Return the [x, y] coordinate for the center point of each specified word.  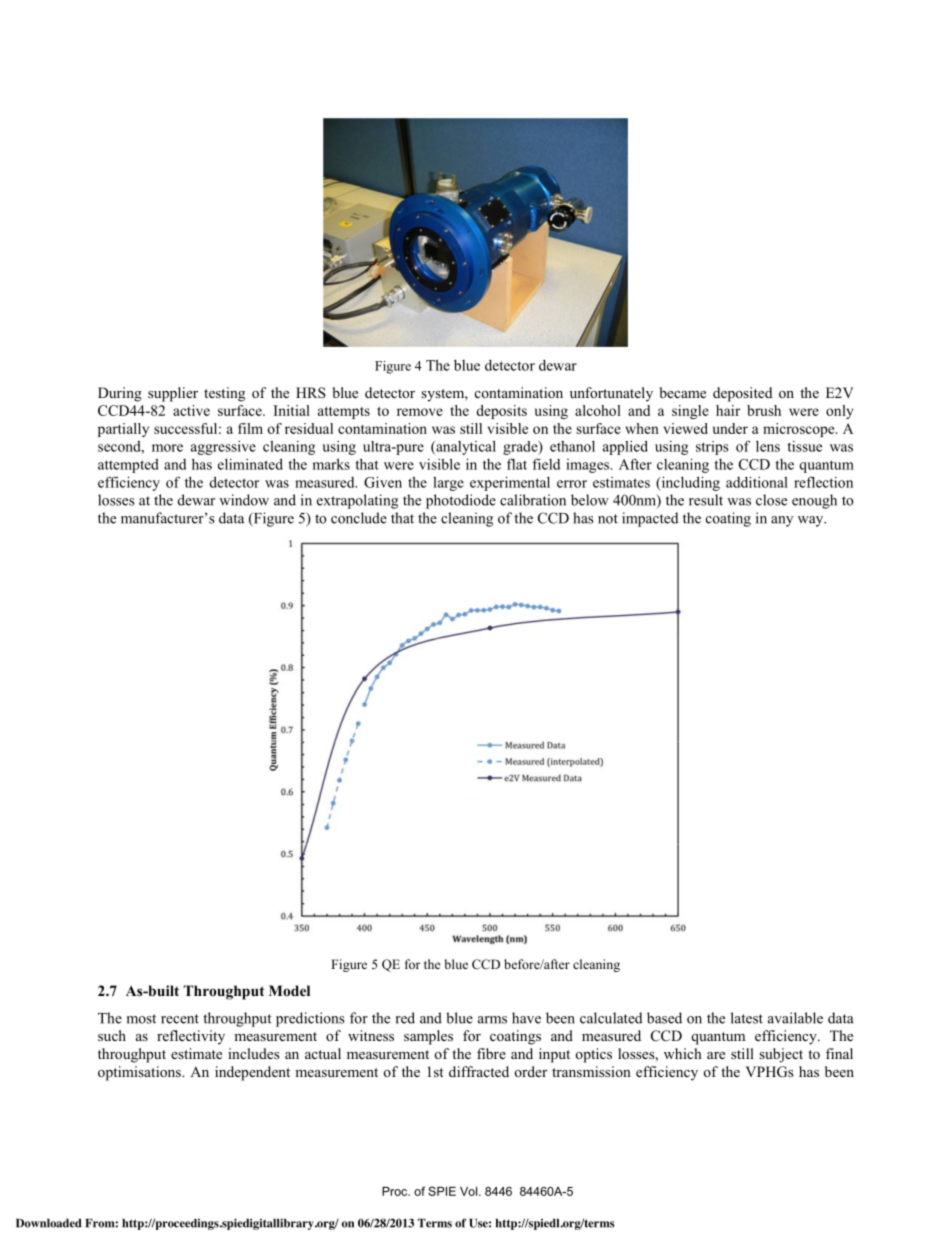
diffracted [479, 1071]
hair [728, 410]
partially [123, 430]
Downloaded [49, 1223]
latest [747, 1018]
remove [420, 412]
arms [492, 1020]
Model [289, 990]
